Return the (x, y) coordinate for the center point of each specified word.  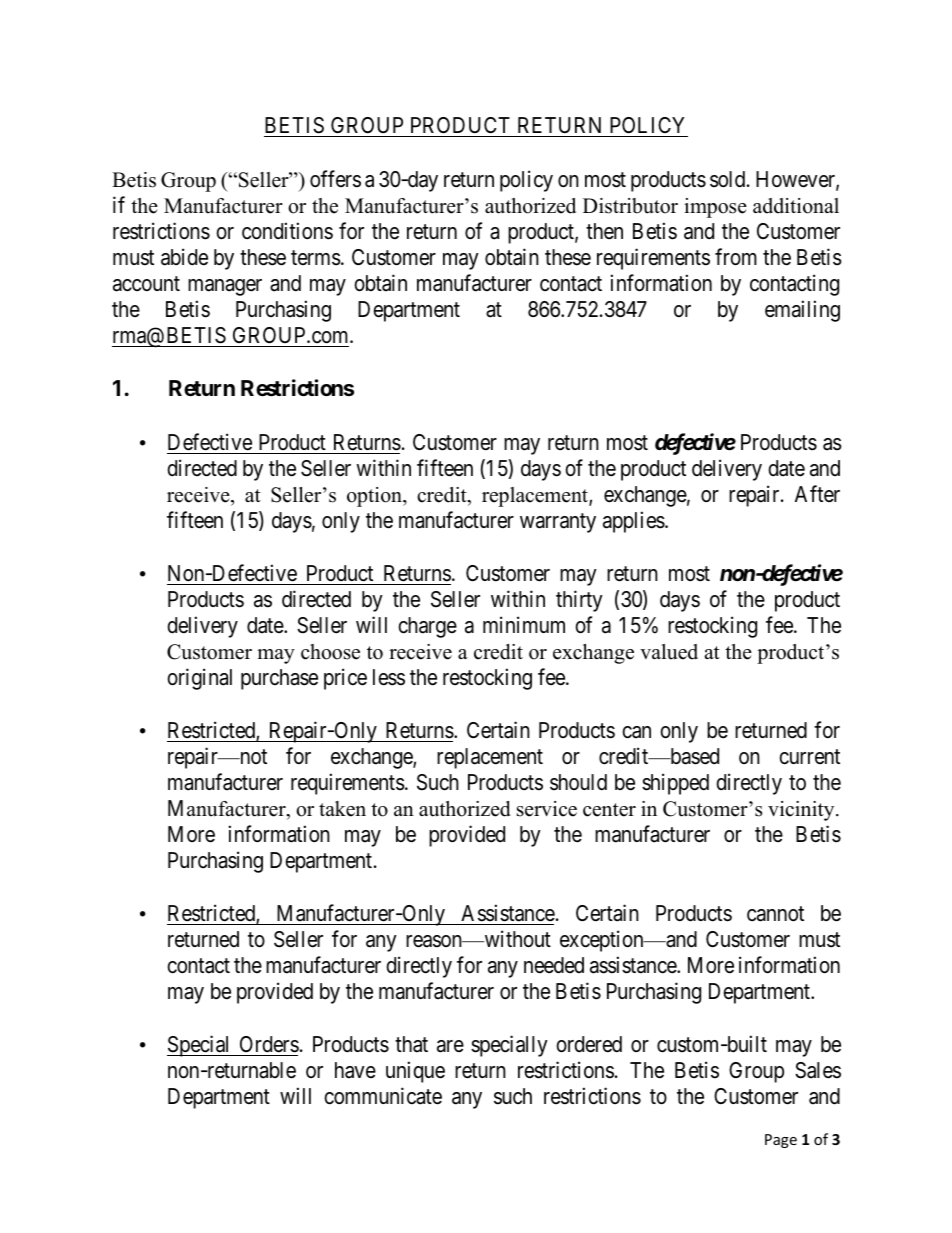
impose (715, 208)
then (604, 231)
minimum (524, 624)
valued (669, 652)
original (199, 679)
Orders (268, 1046)
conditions (287, 231)
